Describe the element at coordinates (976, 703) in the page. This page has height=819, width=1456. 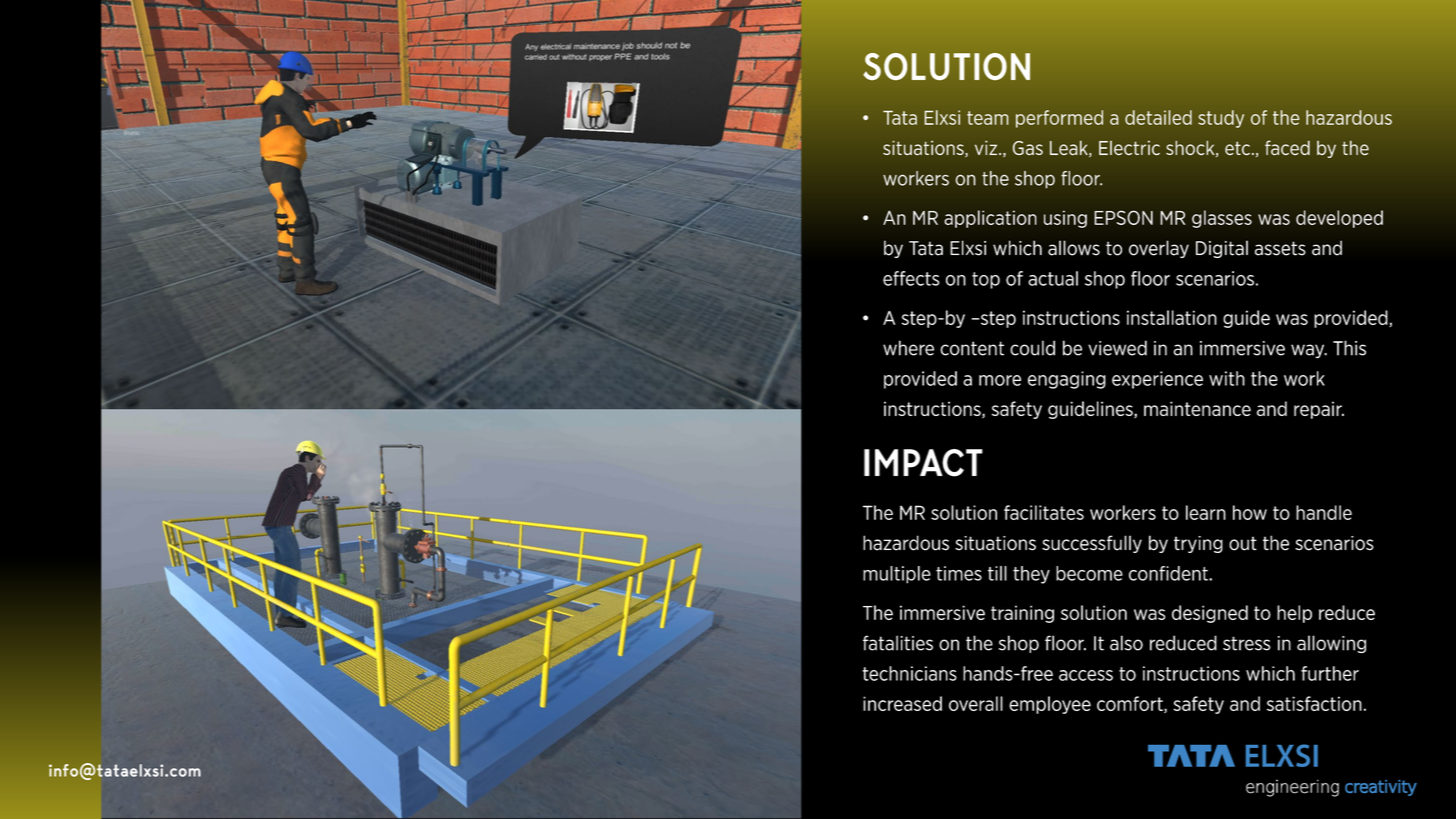
I see `overall` at that location.
